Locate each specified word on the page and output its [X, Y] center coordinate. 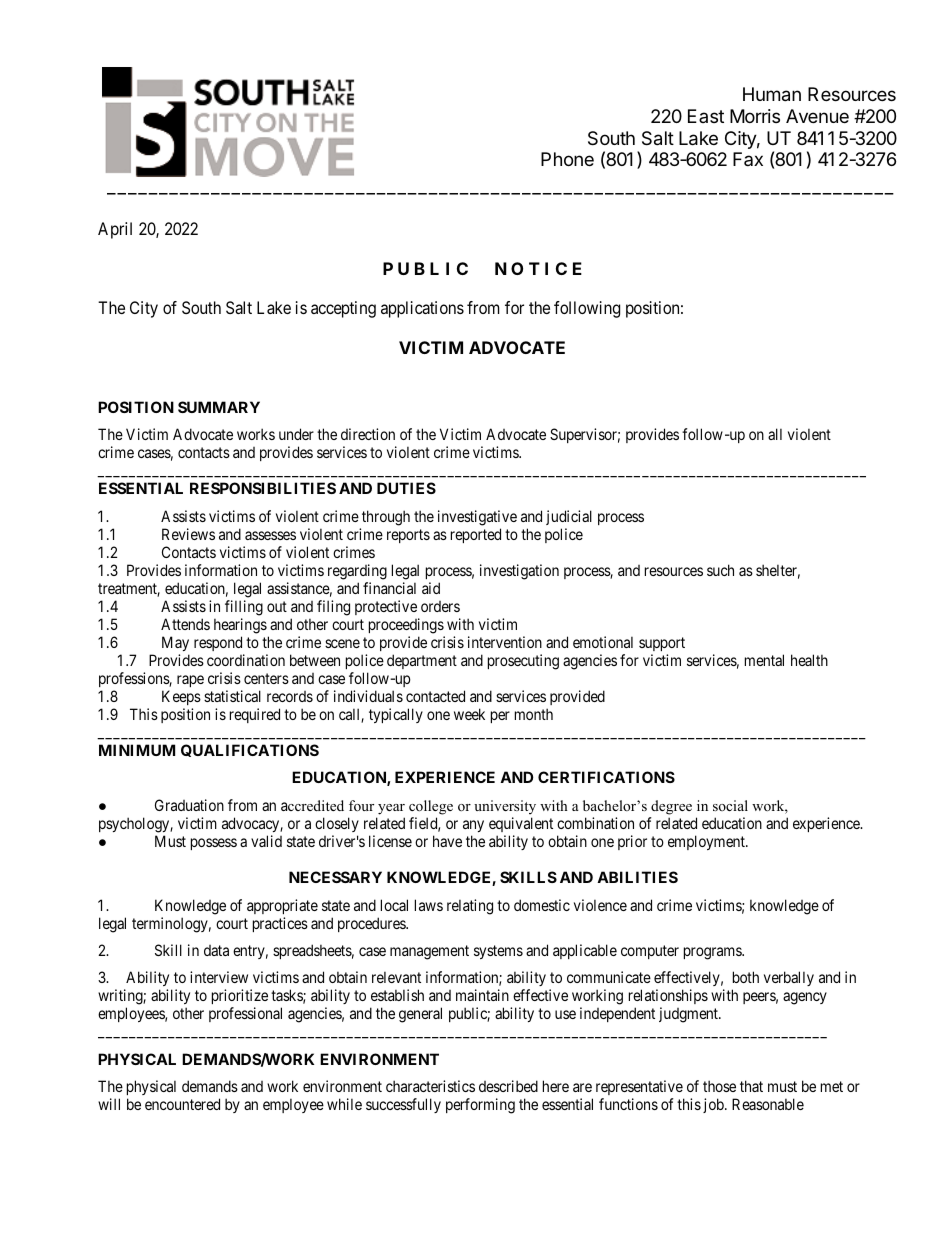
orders [440, 606]
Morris [755, 116]
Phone [567, 159]
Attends [185, 624]
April [115, 230]
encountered [182, 1104]
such [720, 570]
